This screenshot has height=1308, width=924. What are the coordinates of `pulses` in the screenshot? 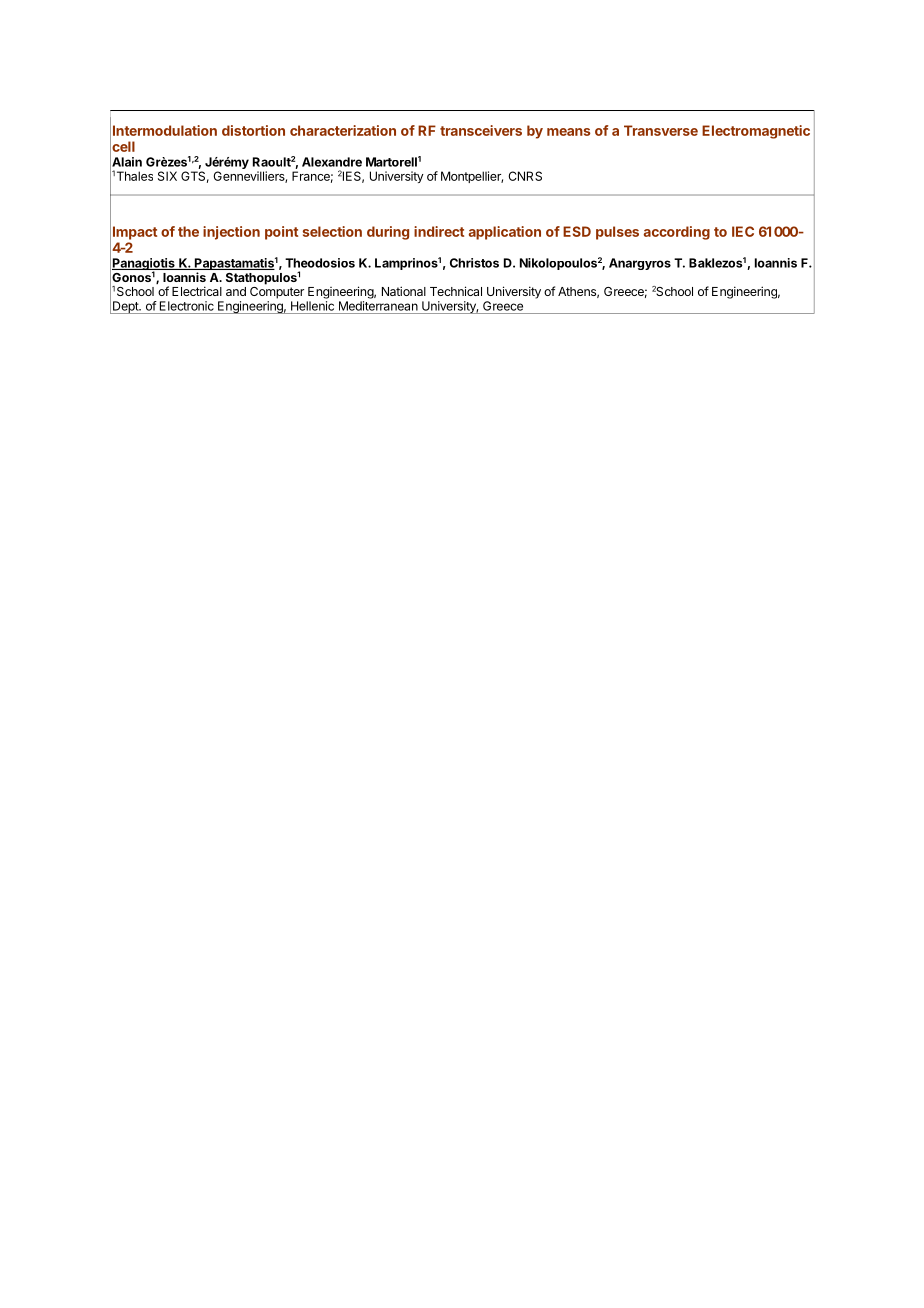 It's located at (617, 233).
